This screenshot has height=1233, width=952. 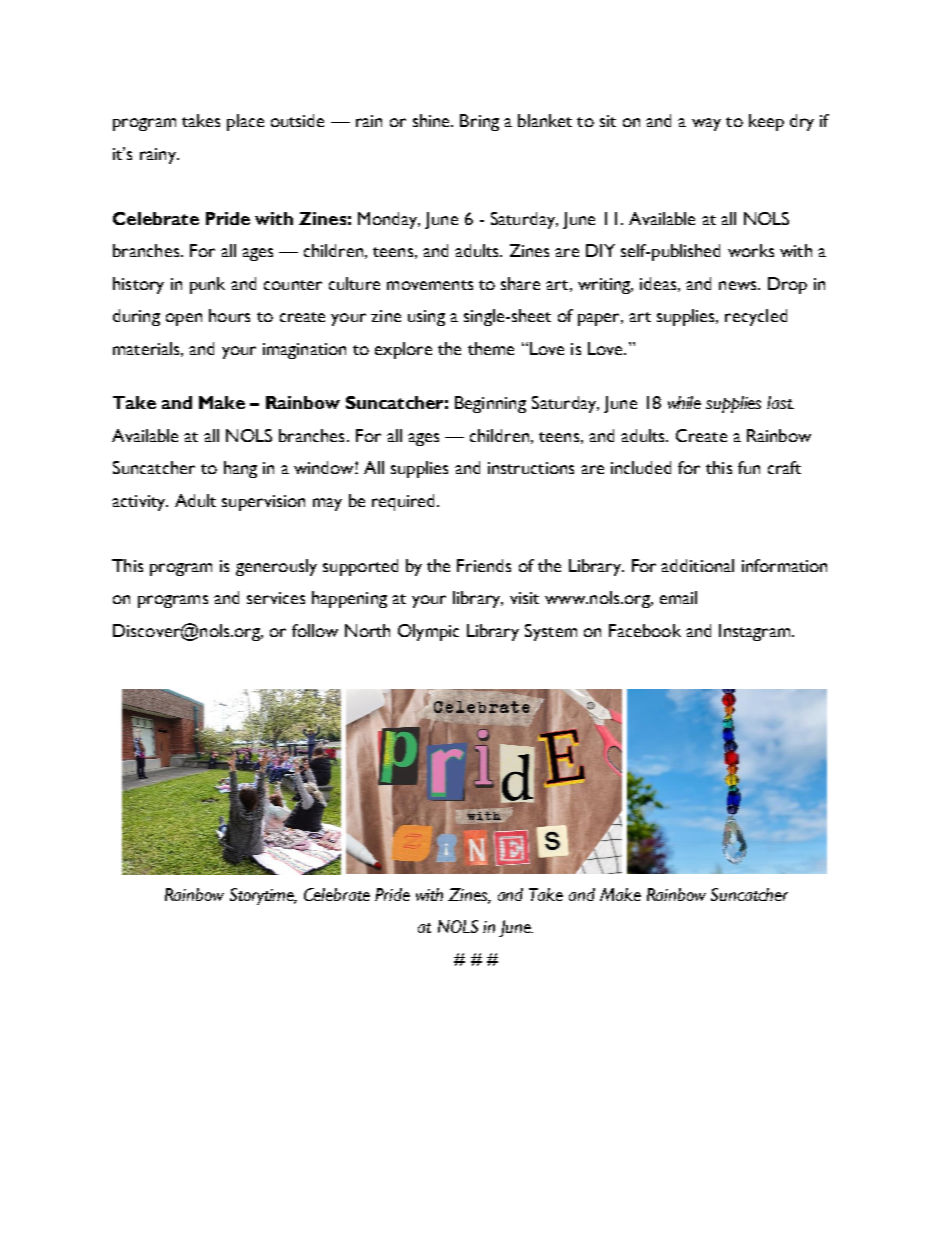 What do you see at coordinates (403, 502) in the screenshot?
I see `required` at bounding box center [403, 502].
